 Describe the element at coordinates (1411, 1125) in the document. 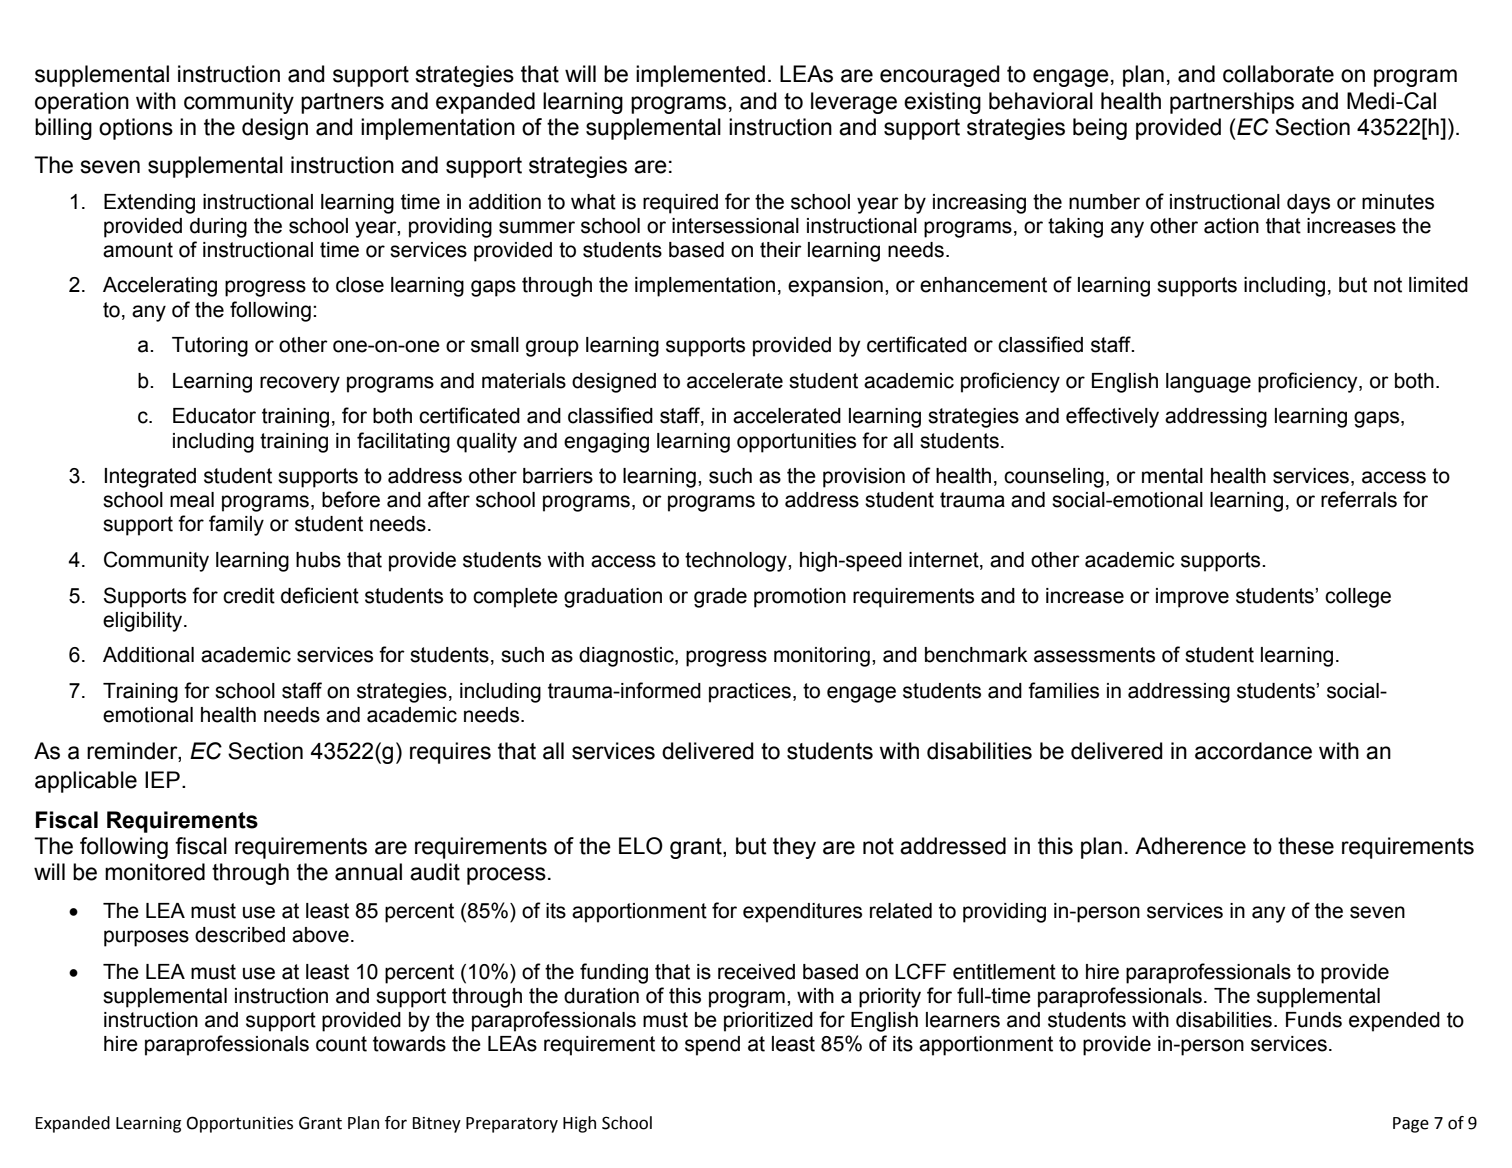

I see `Page` at that location.
